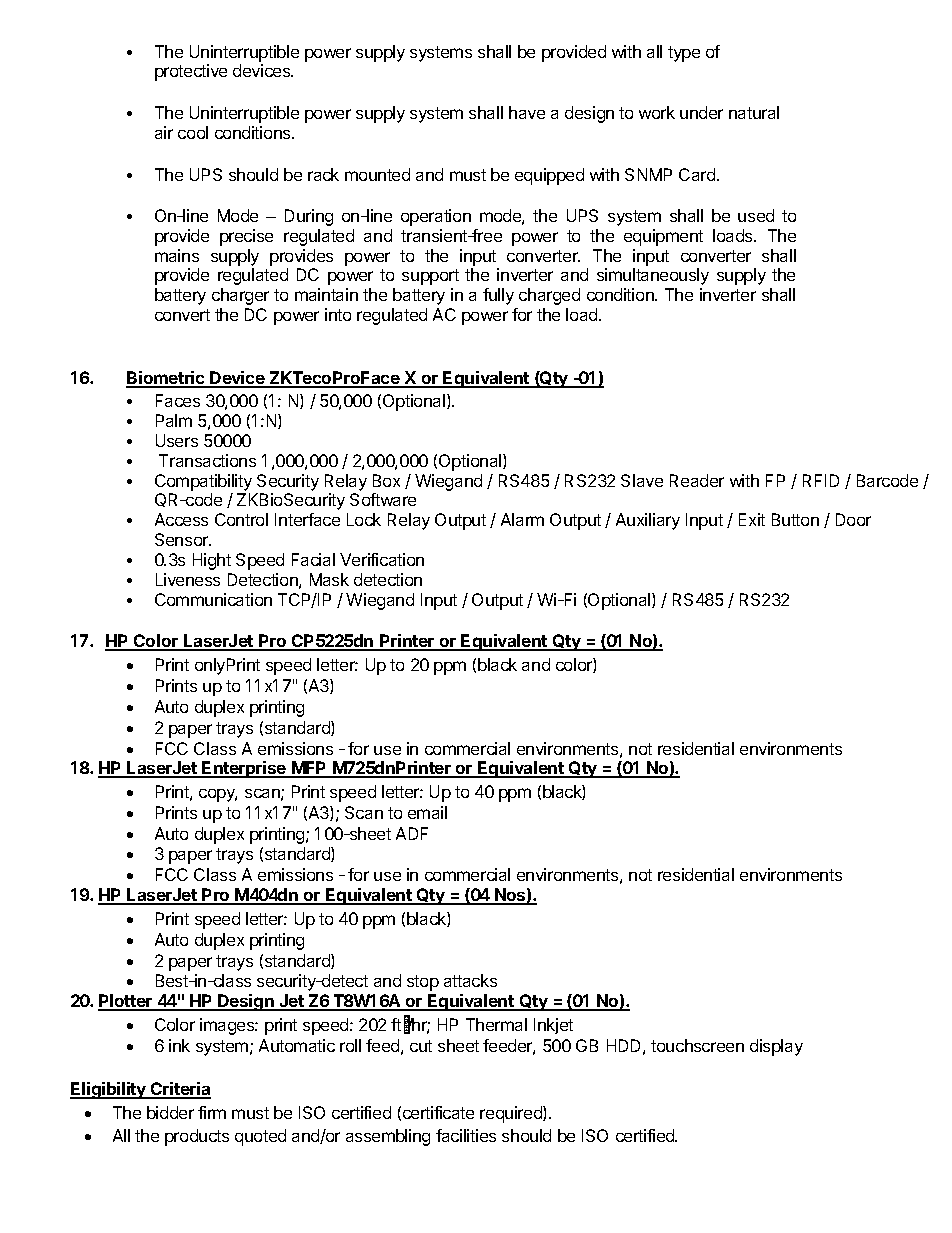 The height and width of the page is (1233, 952). What do you see at coordinates (752, 519) in the page?
I see `Exit` at bounding box center [752, 519].
